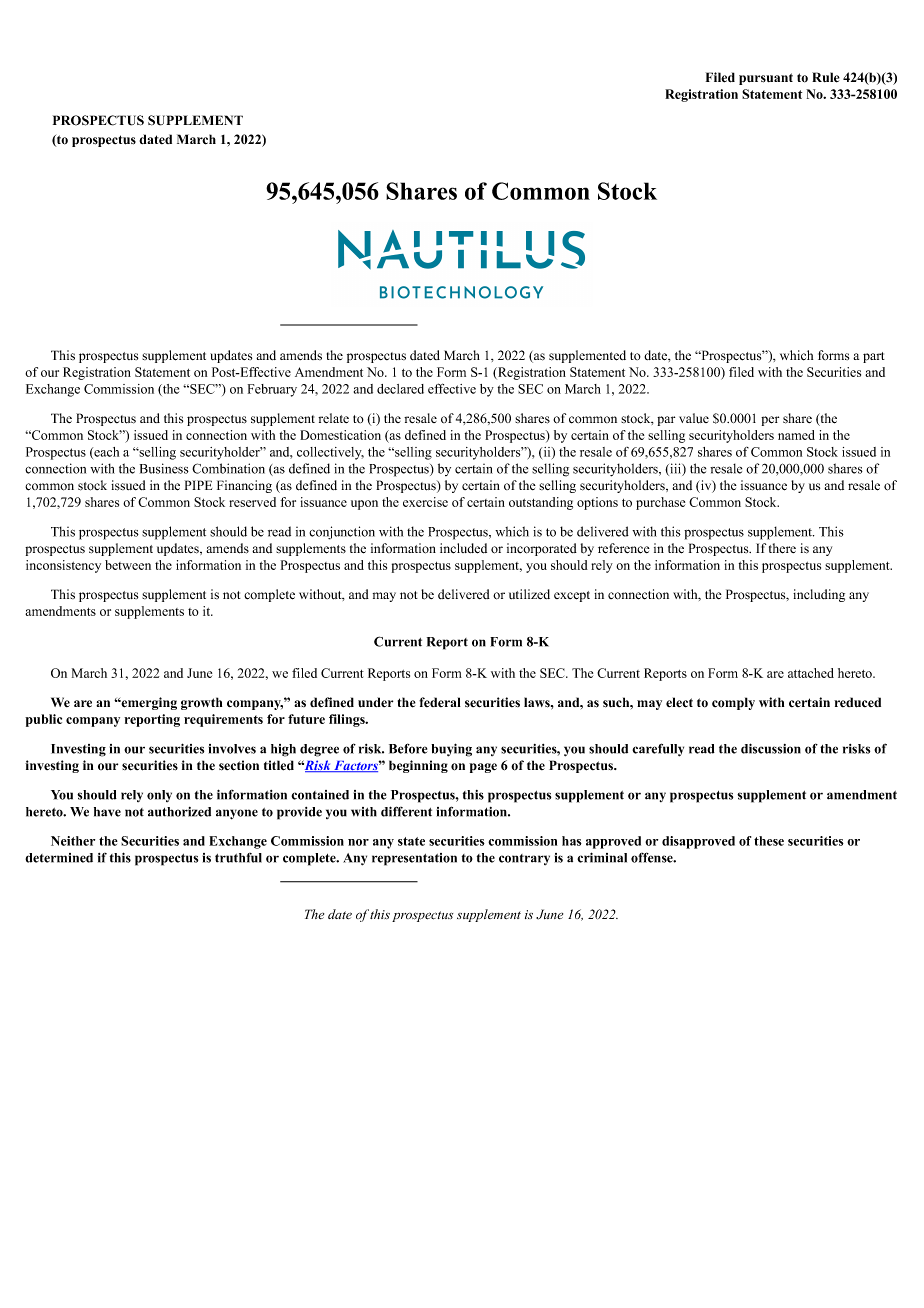  I want to click on representation, so click(414, 859).
